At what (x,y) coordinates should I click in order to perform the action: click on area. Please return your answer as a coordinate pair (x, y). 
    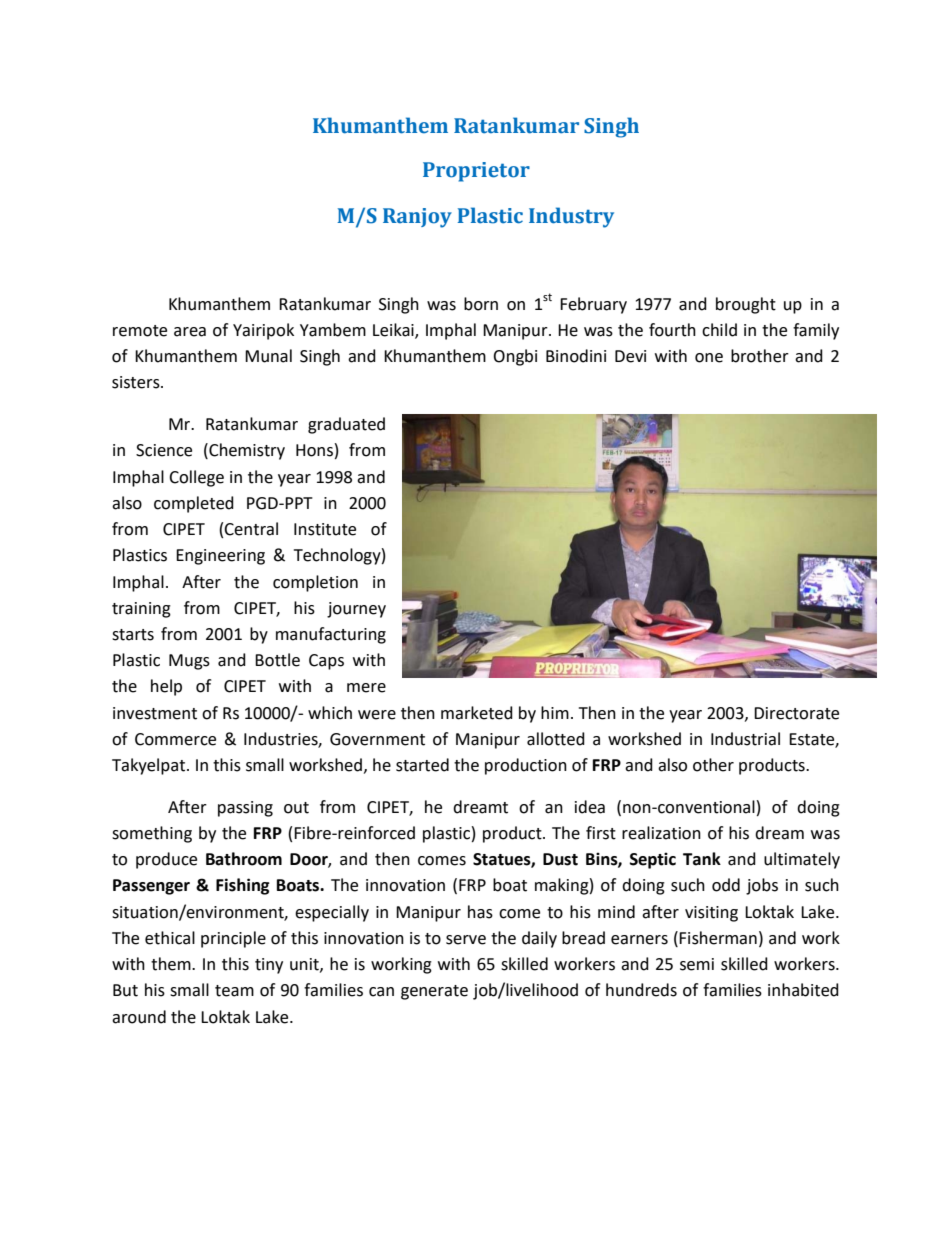
    Looking at the image, I should click on (190, 332).
